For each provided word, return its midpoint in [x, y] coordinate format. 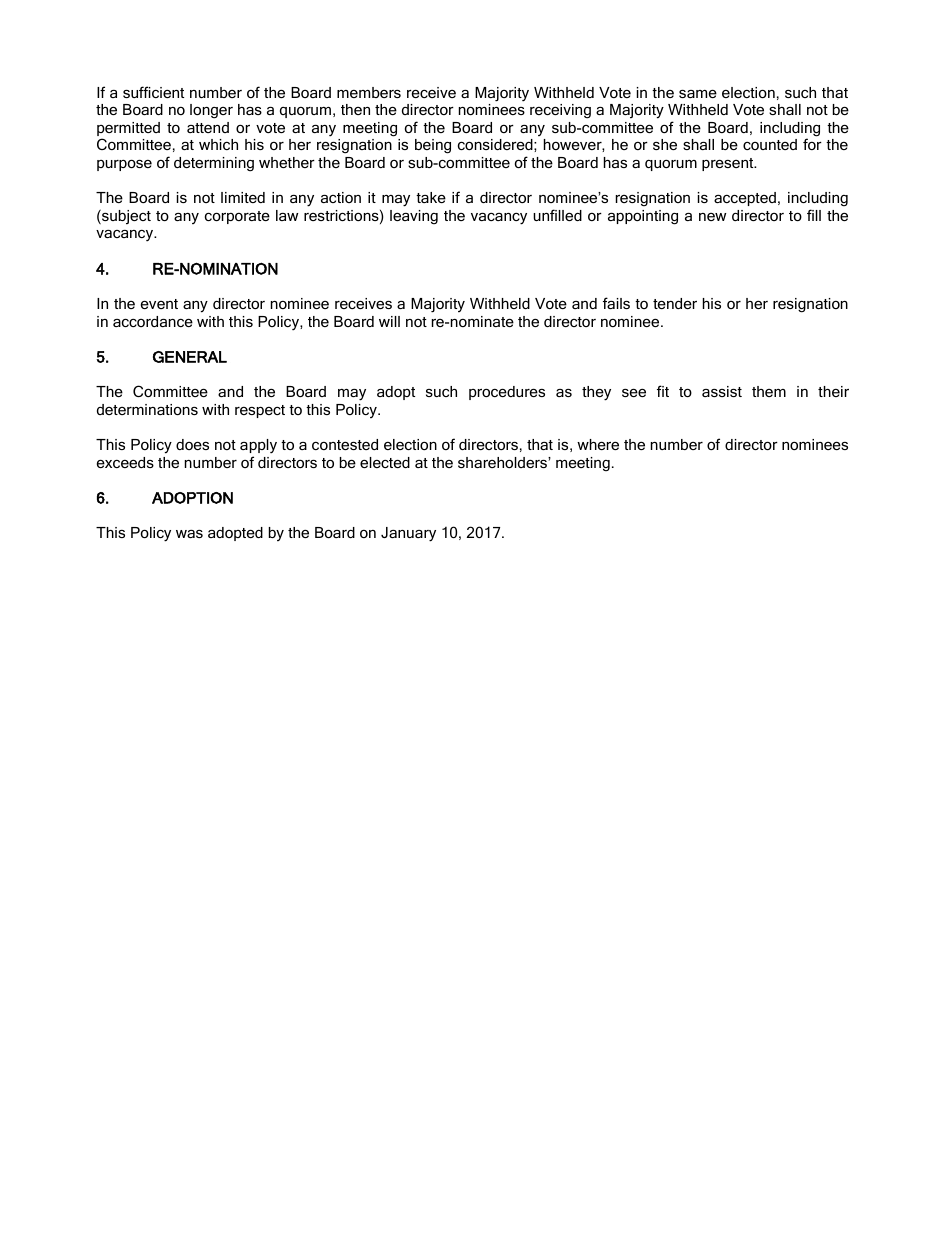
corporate [237, 217]
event [159, 304]
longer [211, 111]
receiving [560, 111]
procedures [507, 393]
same [698, 93]
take [431, 197]
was [189, 534]
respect [260, 411]
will [389, 321]
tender [675, 303]
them [769, 391]
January [408, 534]
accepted [745, 199]
